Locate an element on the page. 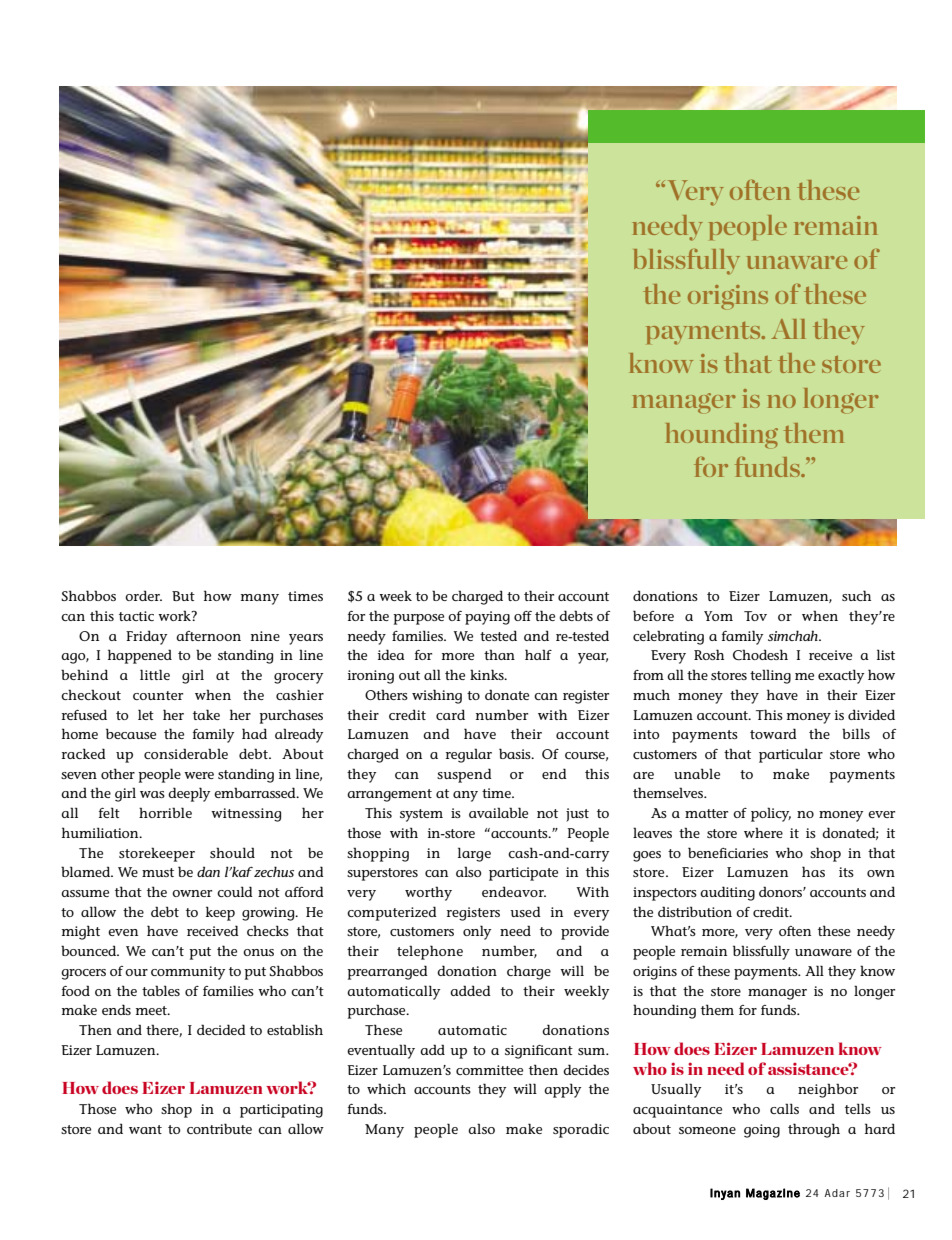 This page has width=952, height=1240. tables is located at coordinates (161, 990).
